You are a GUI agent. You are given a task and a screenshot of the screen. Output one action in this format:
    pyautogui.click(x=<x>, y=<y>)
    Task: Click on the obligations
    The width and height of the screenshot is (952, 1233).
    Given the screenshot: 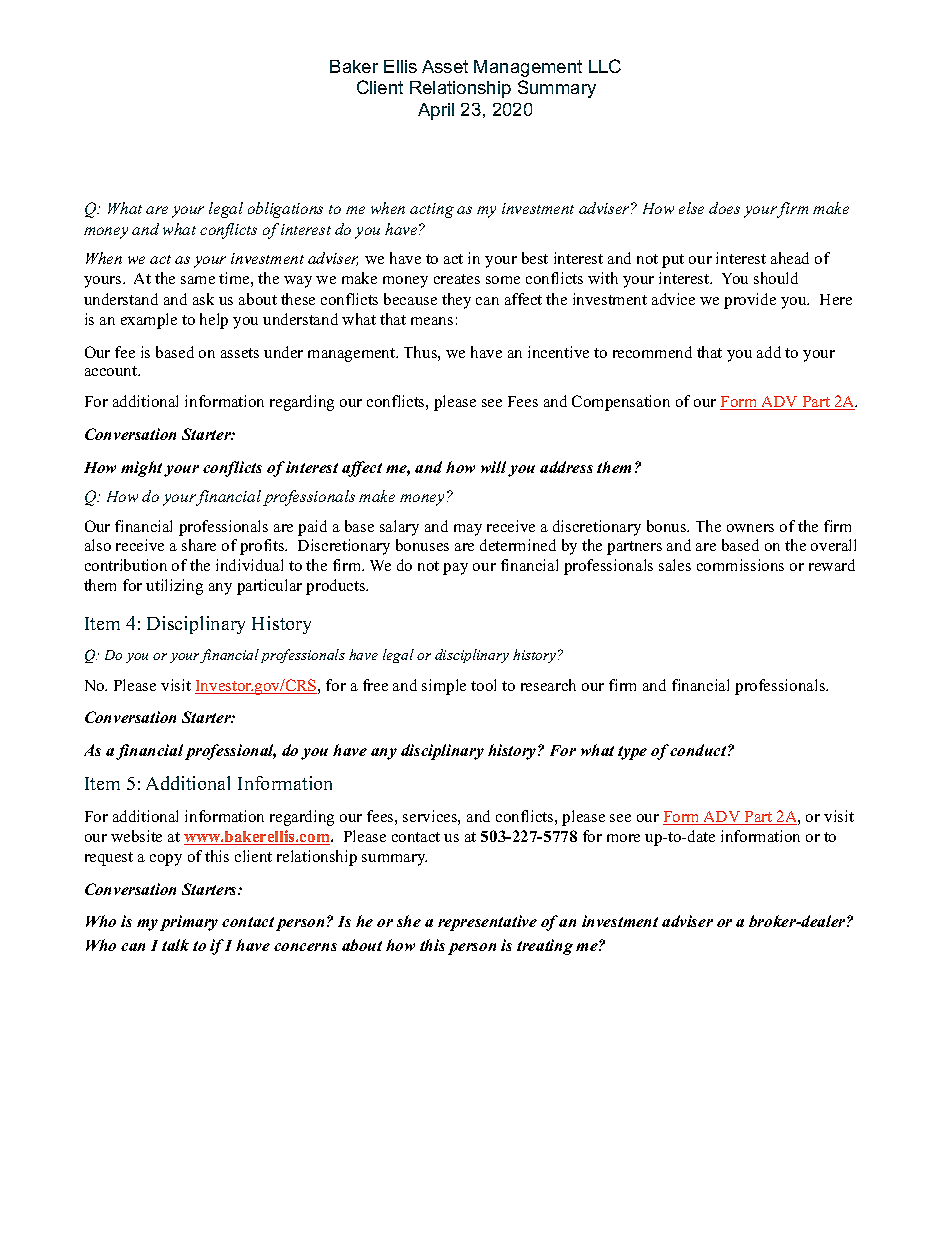 What is the action you would take?
    pyautogui.click(x=285, y=210)
